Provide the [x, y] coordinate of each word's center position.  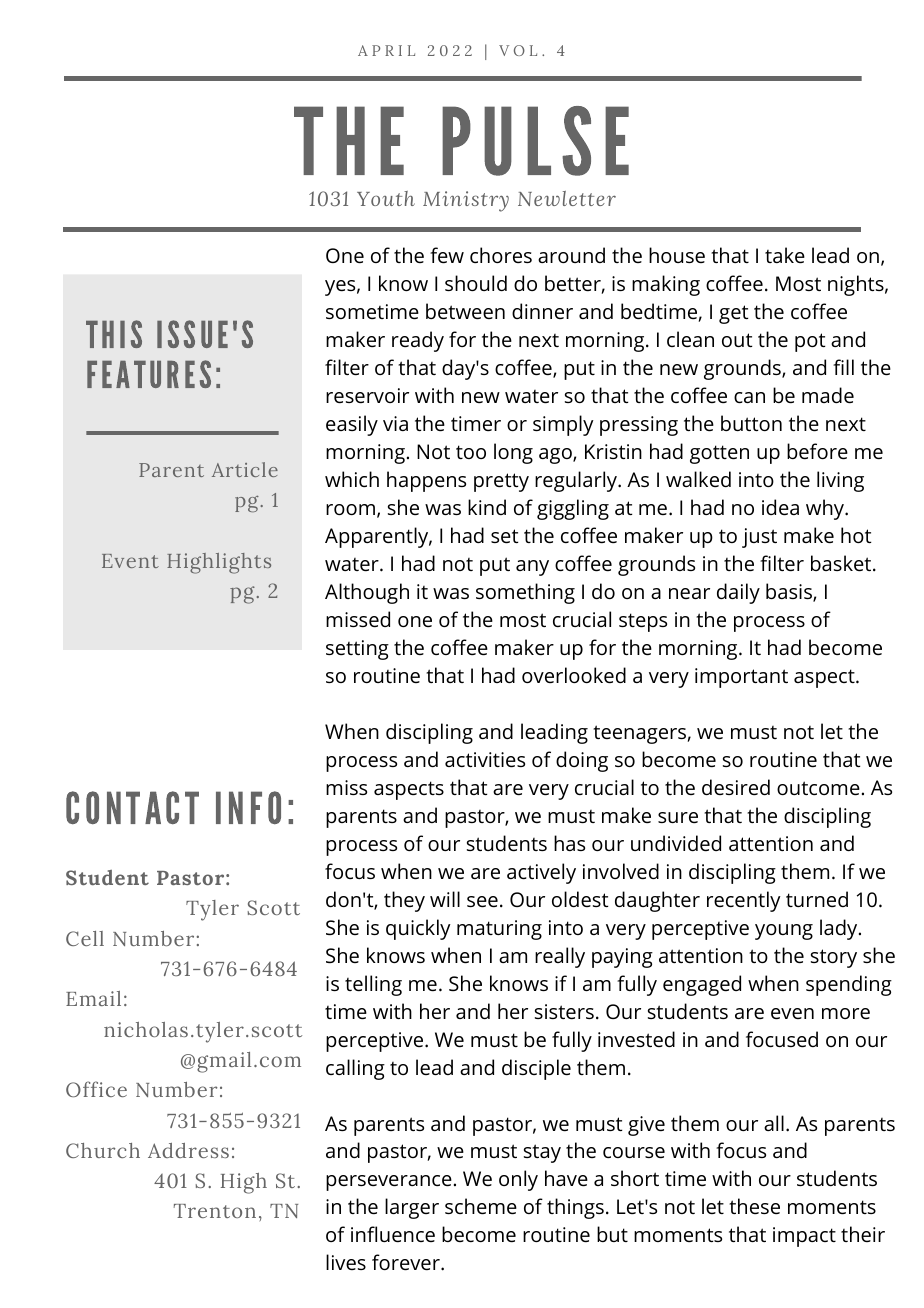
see [482, 902]
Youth [386, 198]
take [785, 255]
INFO [248, 807]
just [759, 538]
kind [487, 507]
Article [245, 469]
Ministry [466, 201]
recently [744, 901]
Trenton [215, 1211]
